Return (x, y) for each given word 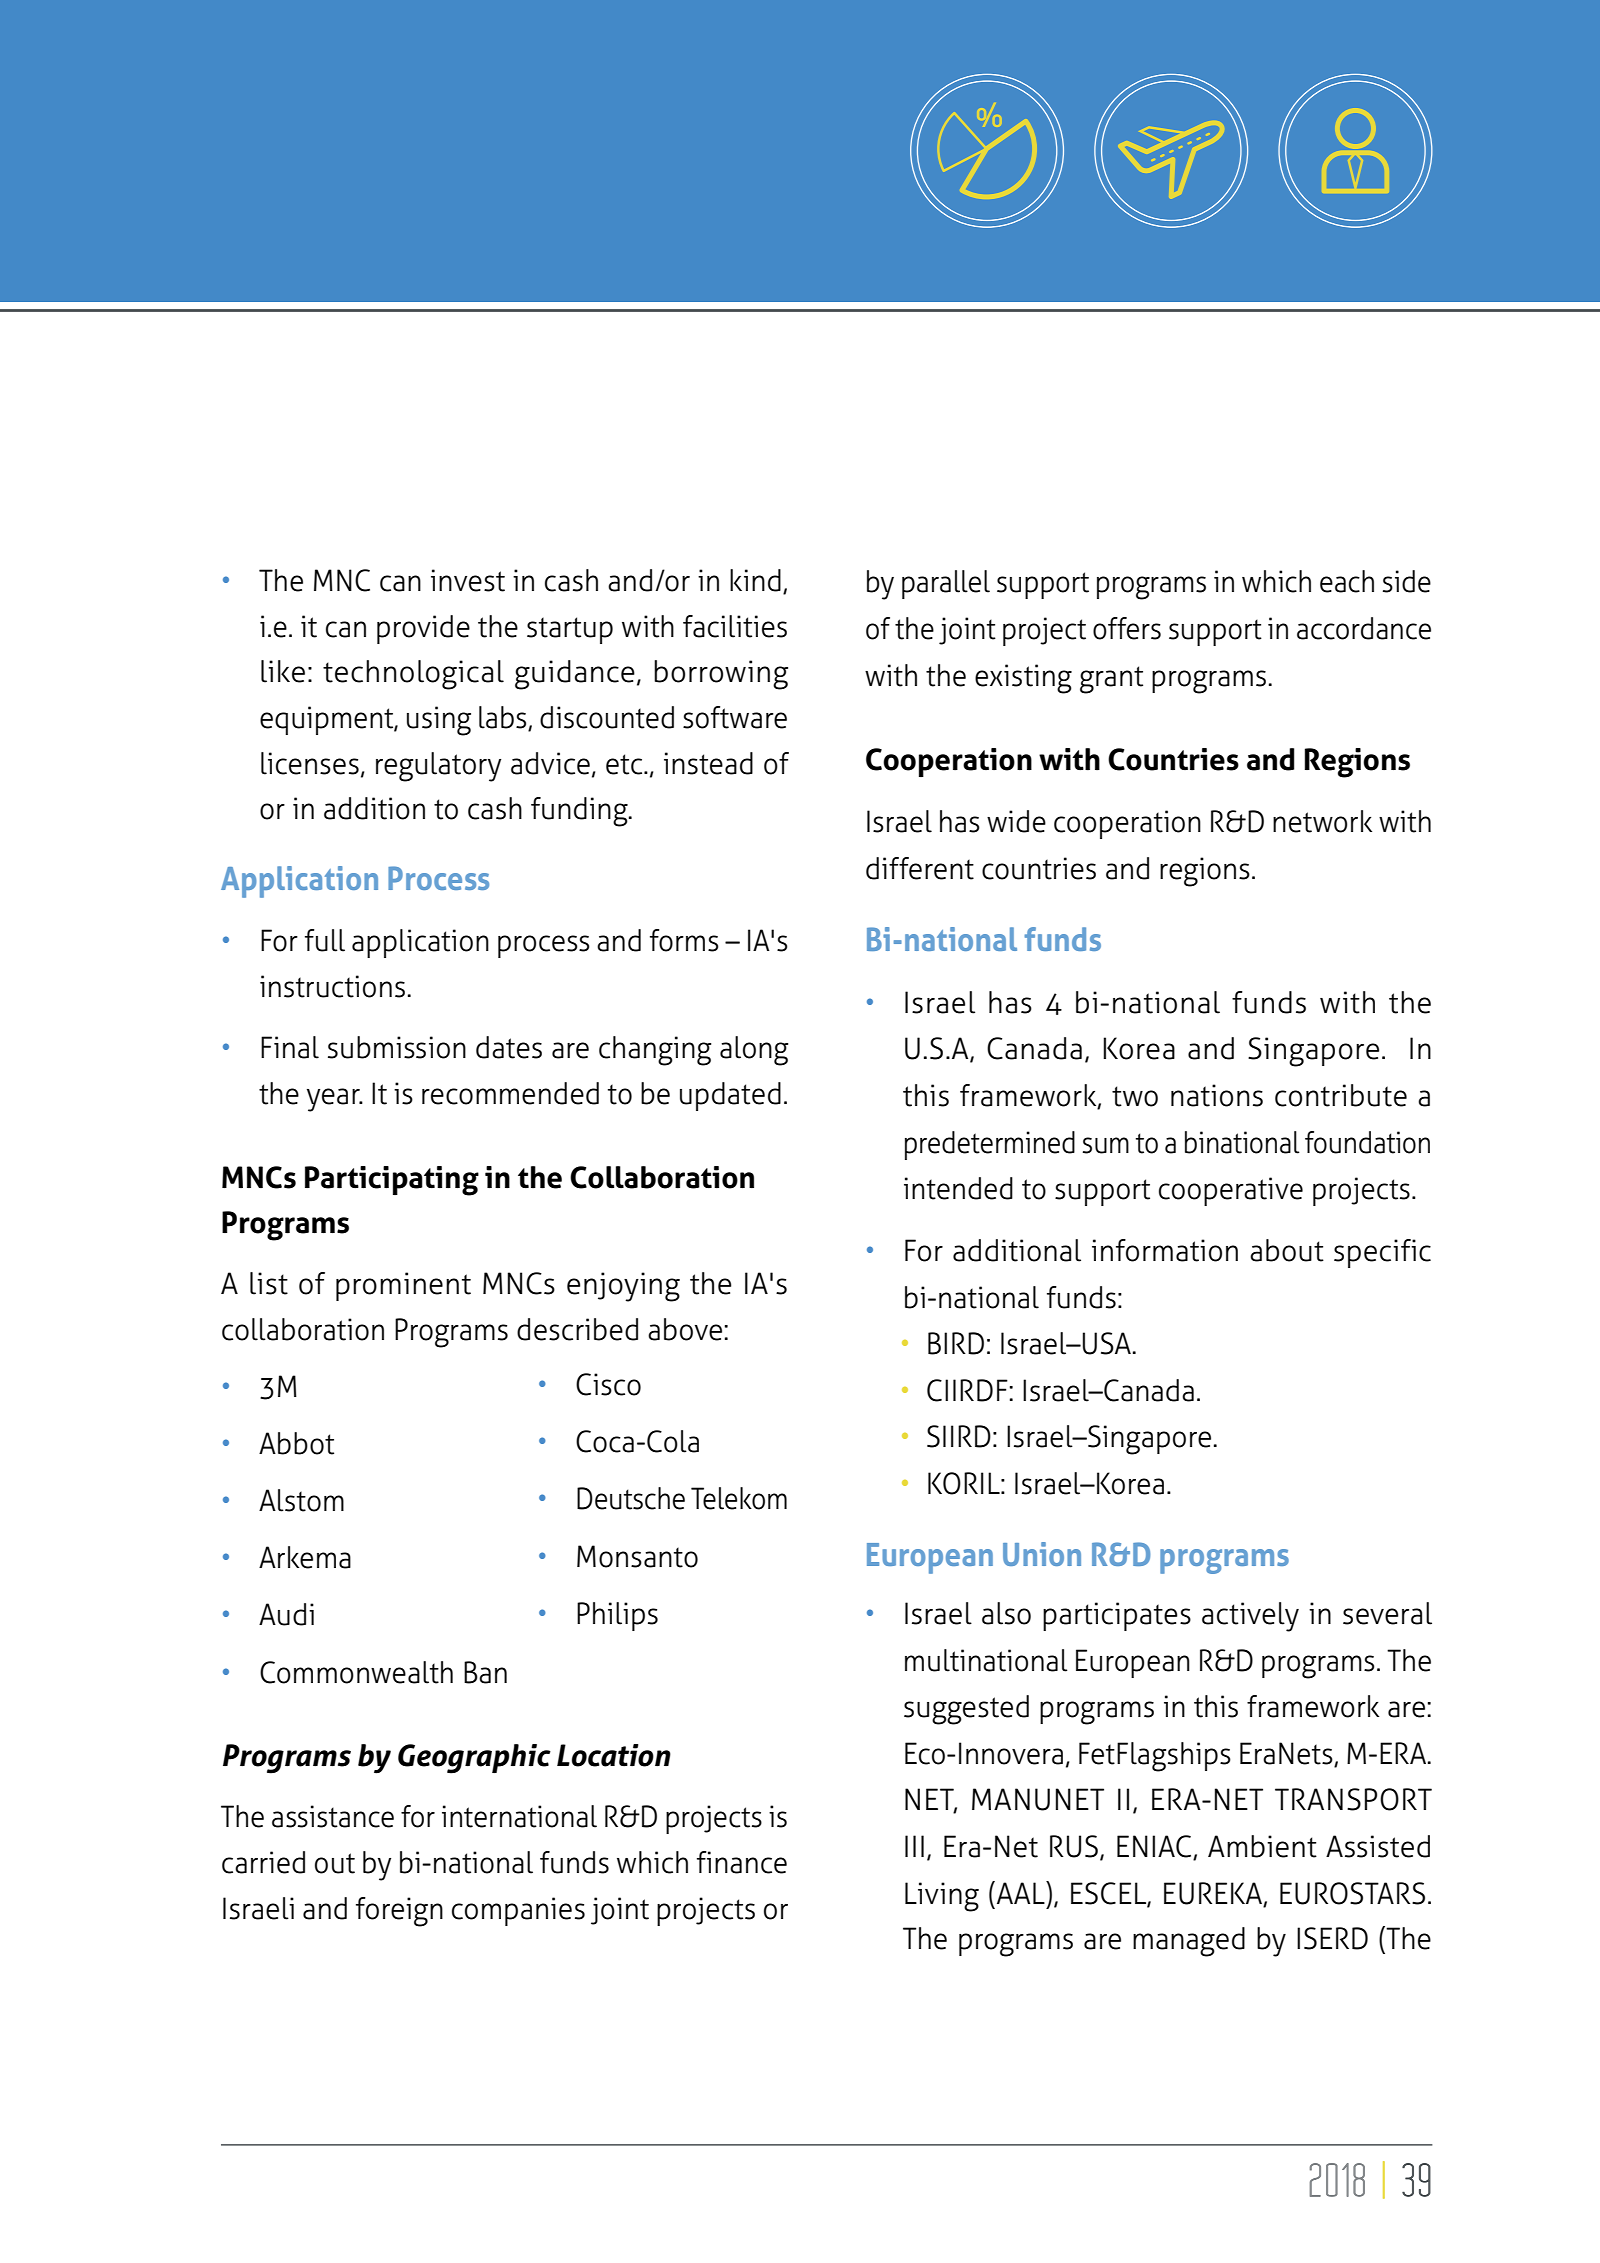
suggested (966, 1710)
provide (423, 629)
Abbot (296, 1443)
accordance (1364, 628)
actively (1250, 1617)
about (1287, 1250)
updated (730, 1096)
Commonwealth (356, 1672)
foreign (399, 1912)
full (325, 940)
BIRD (956, 1343)
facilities (735, 626)
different (920, 868)
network (1322, 821)
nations (1217, 1095)
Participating (392, 1181)
